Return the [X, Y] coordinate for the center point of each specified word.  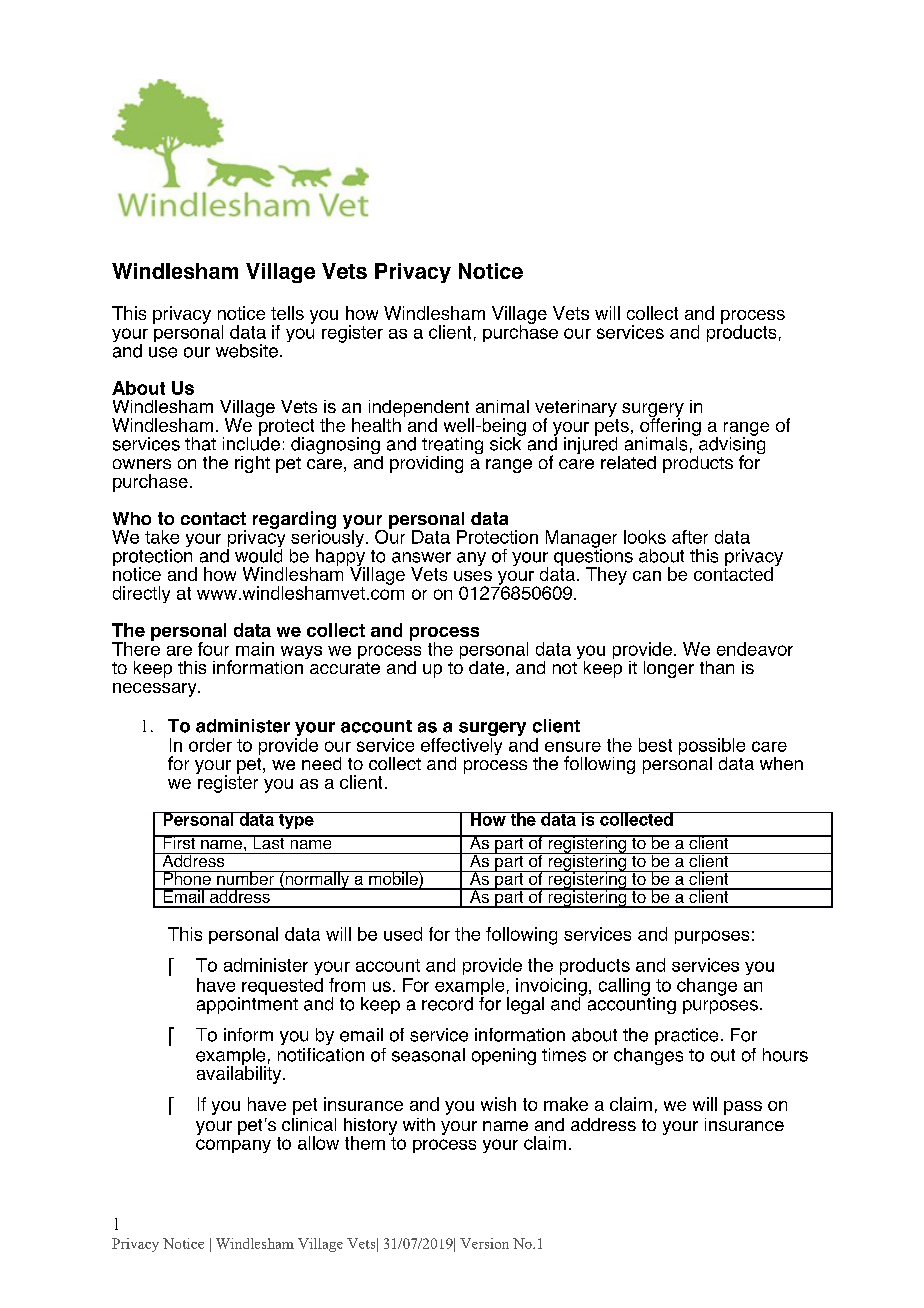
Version [484, 1243]
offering [670, 427]
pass [743, 1108]
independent [419, 409]
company [233, 1146]
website [247, 351]
